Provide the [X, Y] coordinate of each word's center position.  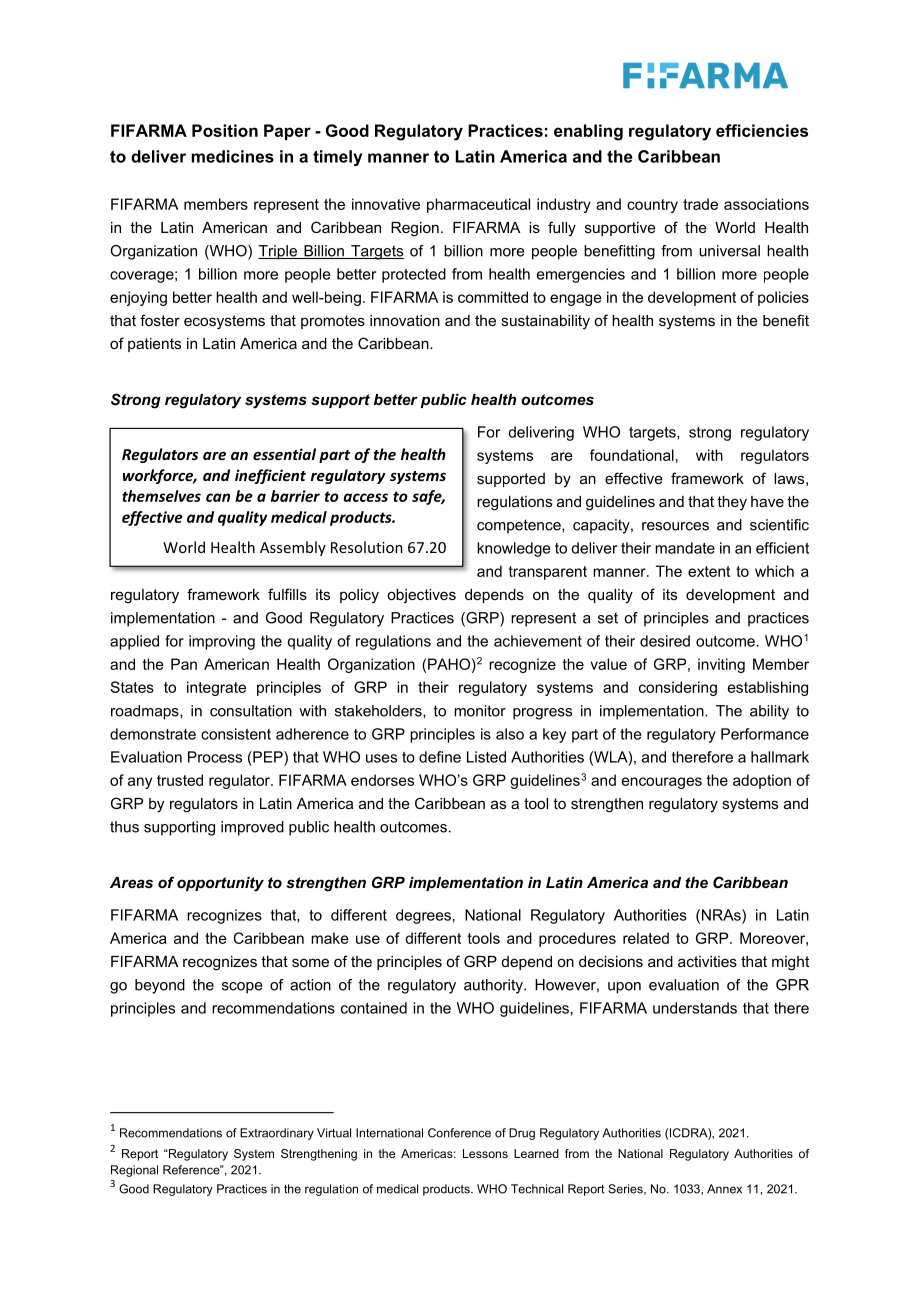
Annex [724, 1189]
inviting [721, 665]
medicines [232, 156]
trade [700, 204]
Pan [184, 664]
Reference [192, 1170]
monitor [480, 711]
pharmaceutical [478, 205]
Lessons [485, 1153]
